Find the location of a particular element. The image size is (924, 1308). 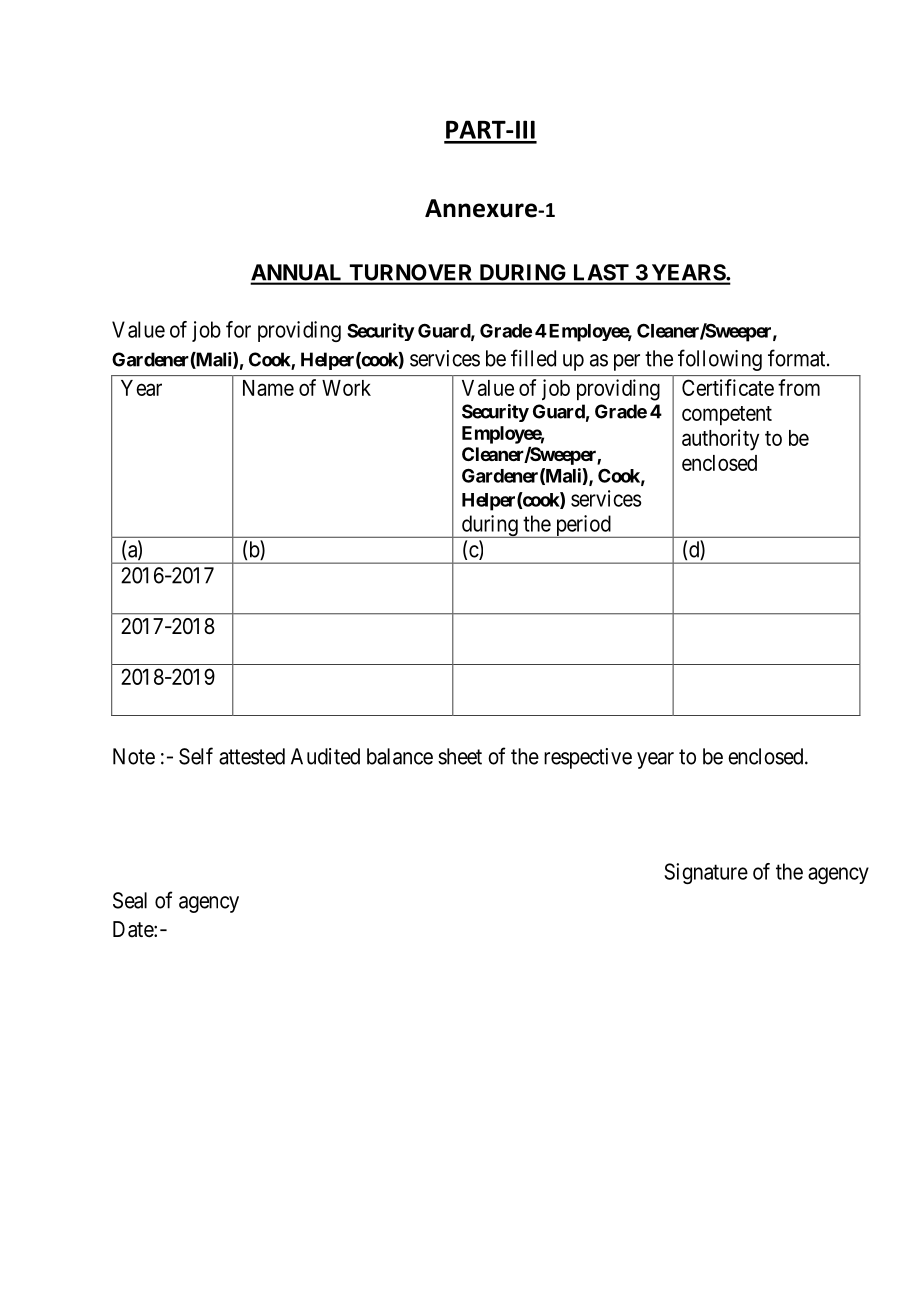

authority is located at coordinates (720, 440).
